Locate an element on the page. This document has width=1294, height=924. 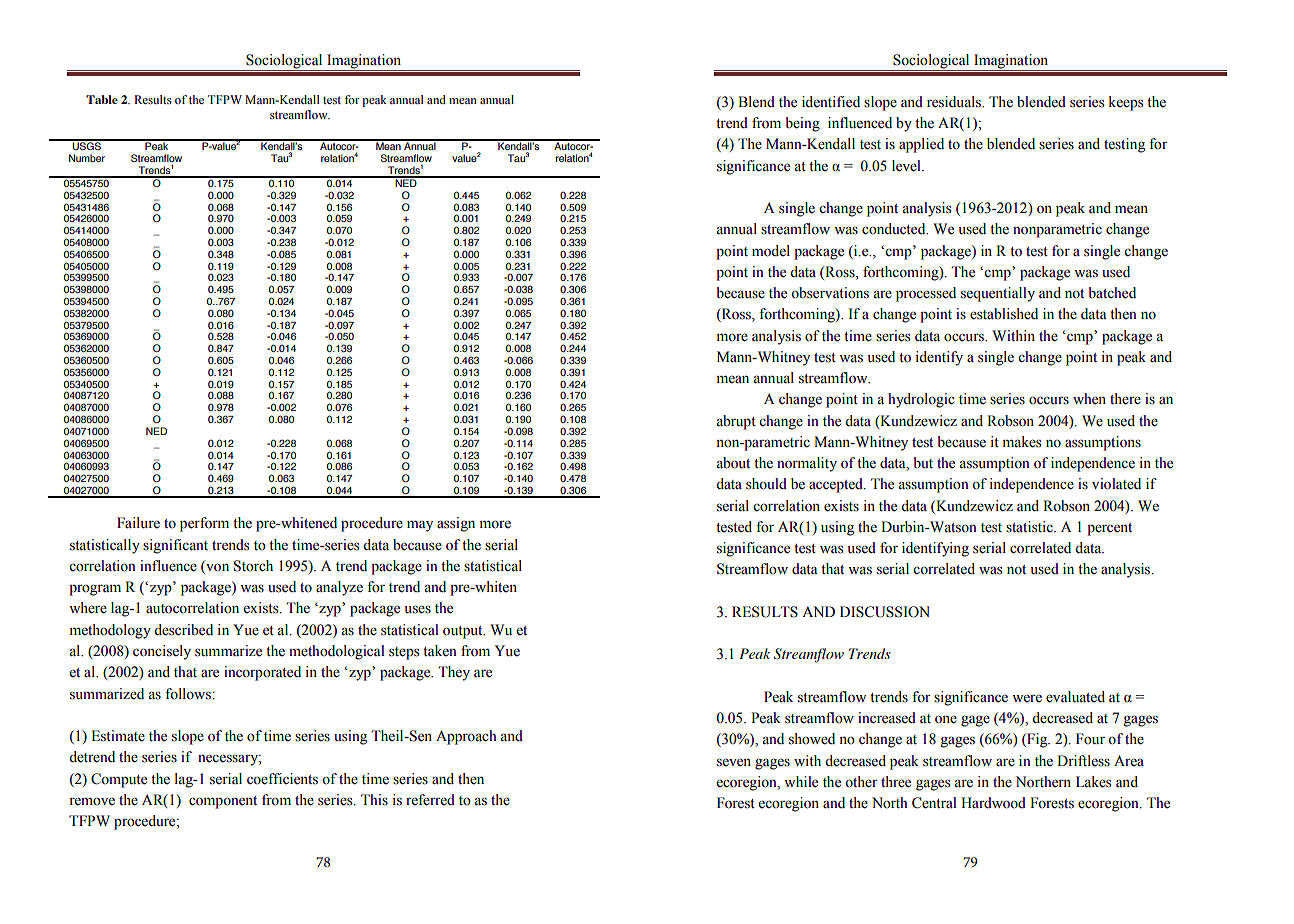
component is located at coordinates (223, 802).
